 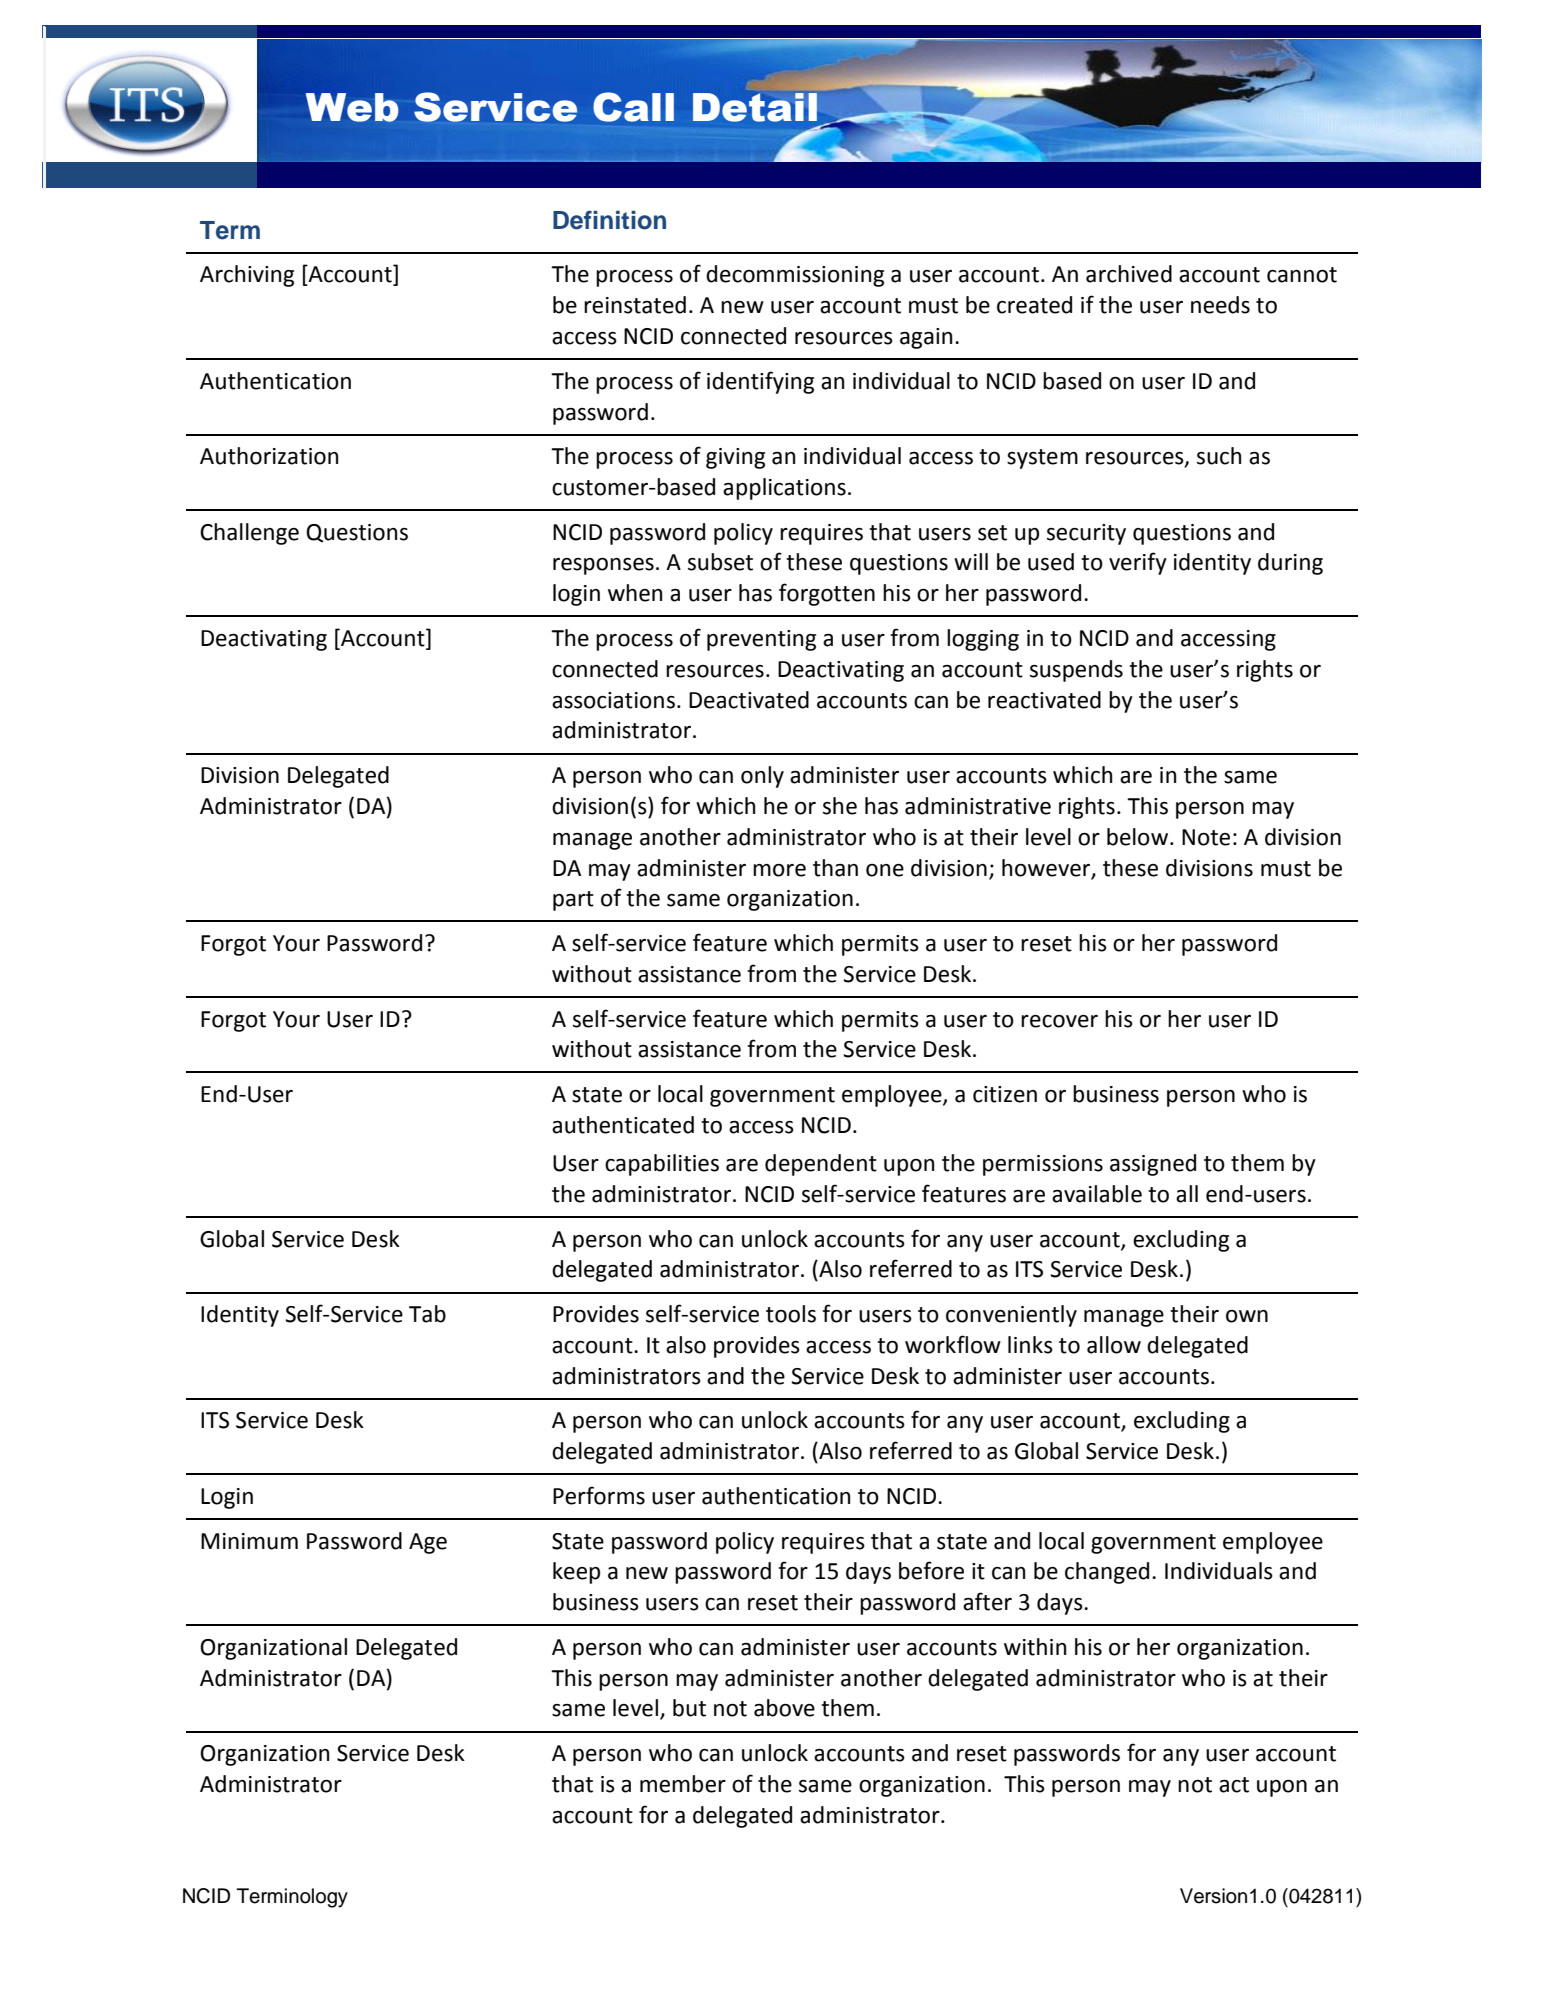 I want to click on Web, so click(x=352, y=107).
